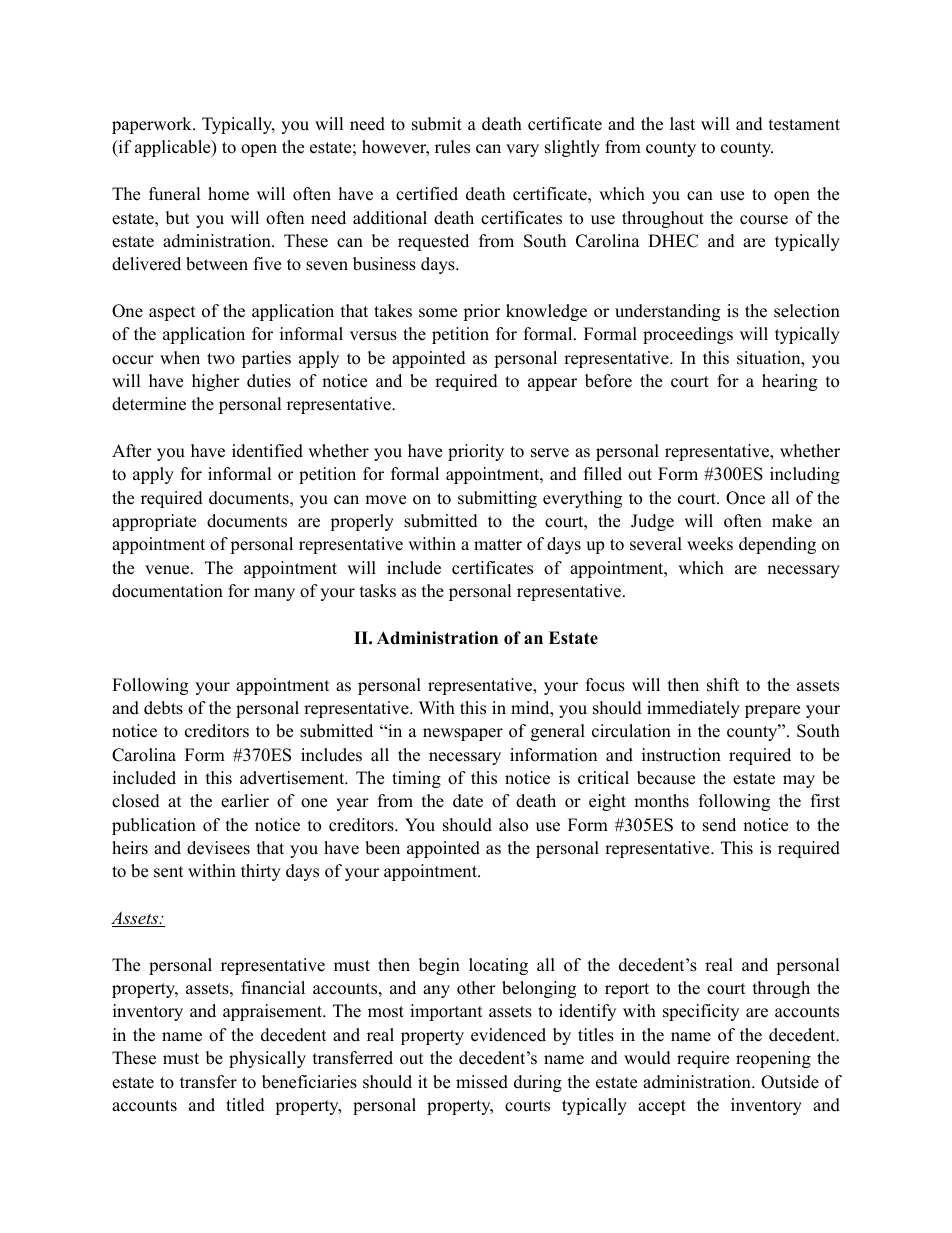 This image has height=1233, width=952. I want to click on newspaper, so click(463, 734).
